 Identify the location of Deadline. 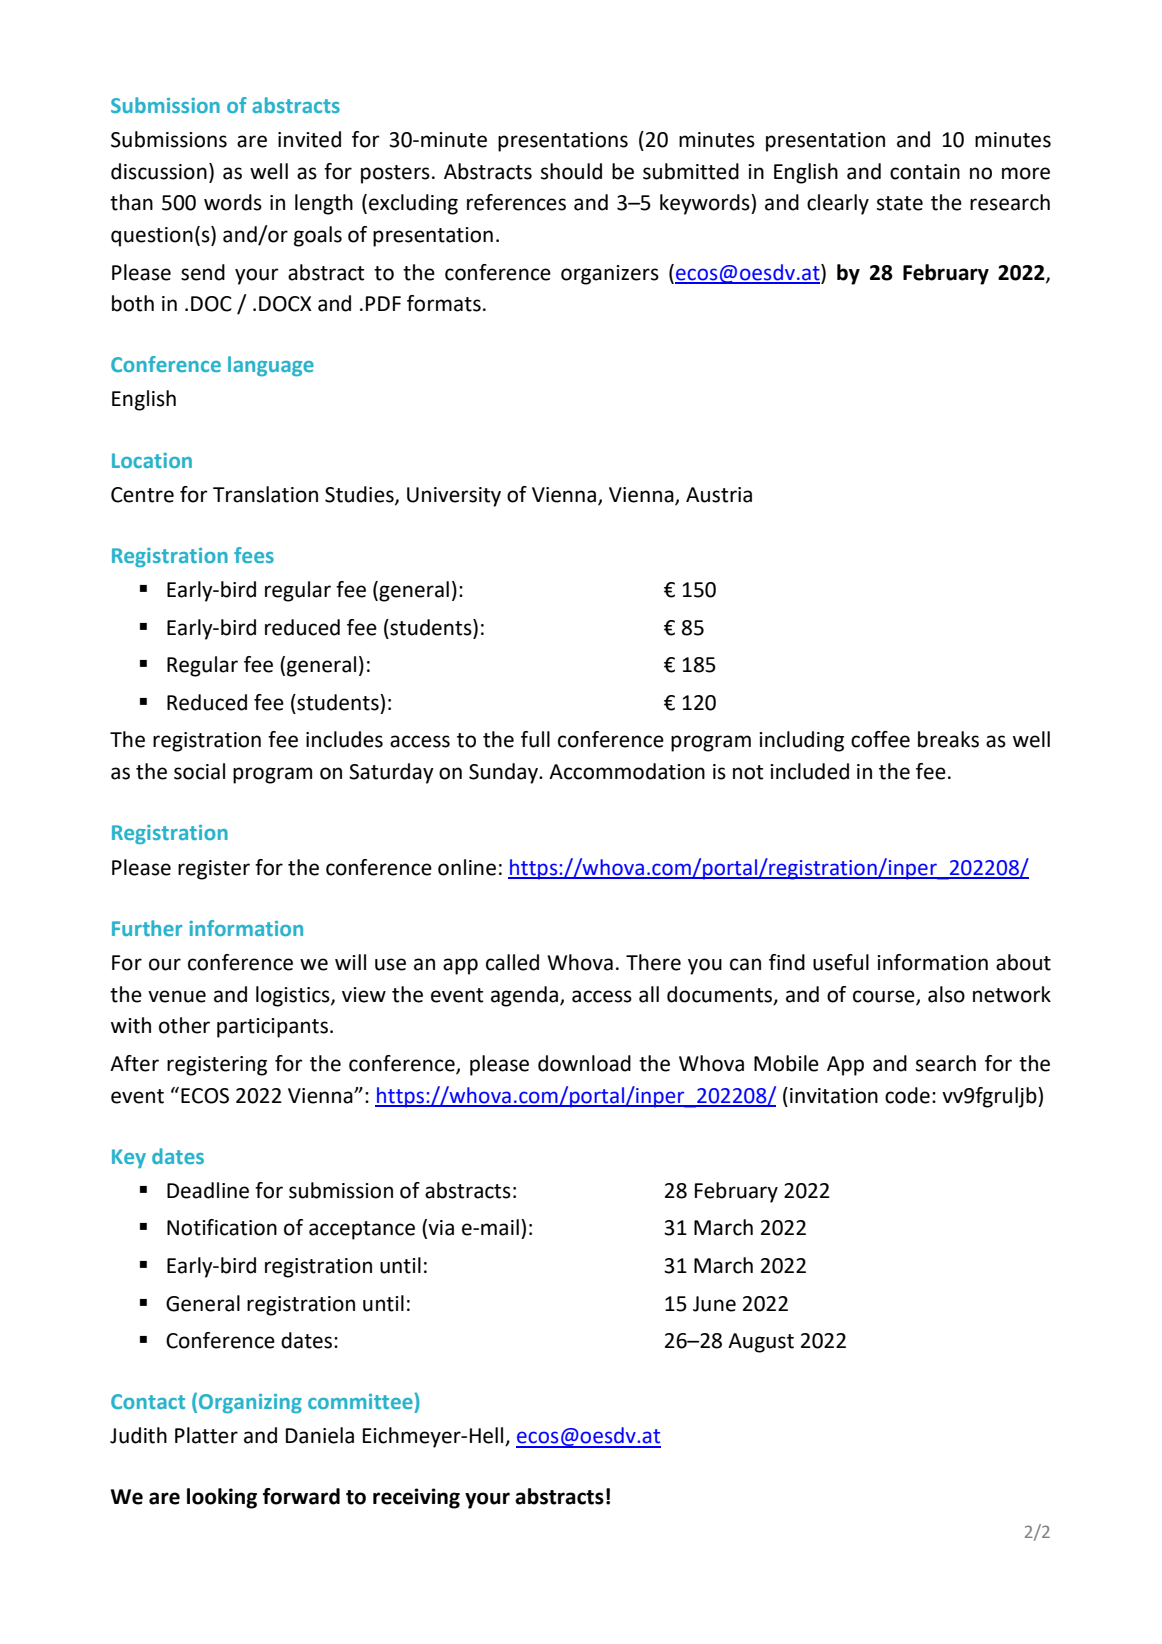
(208, 1190).
